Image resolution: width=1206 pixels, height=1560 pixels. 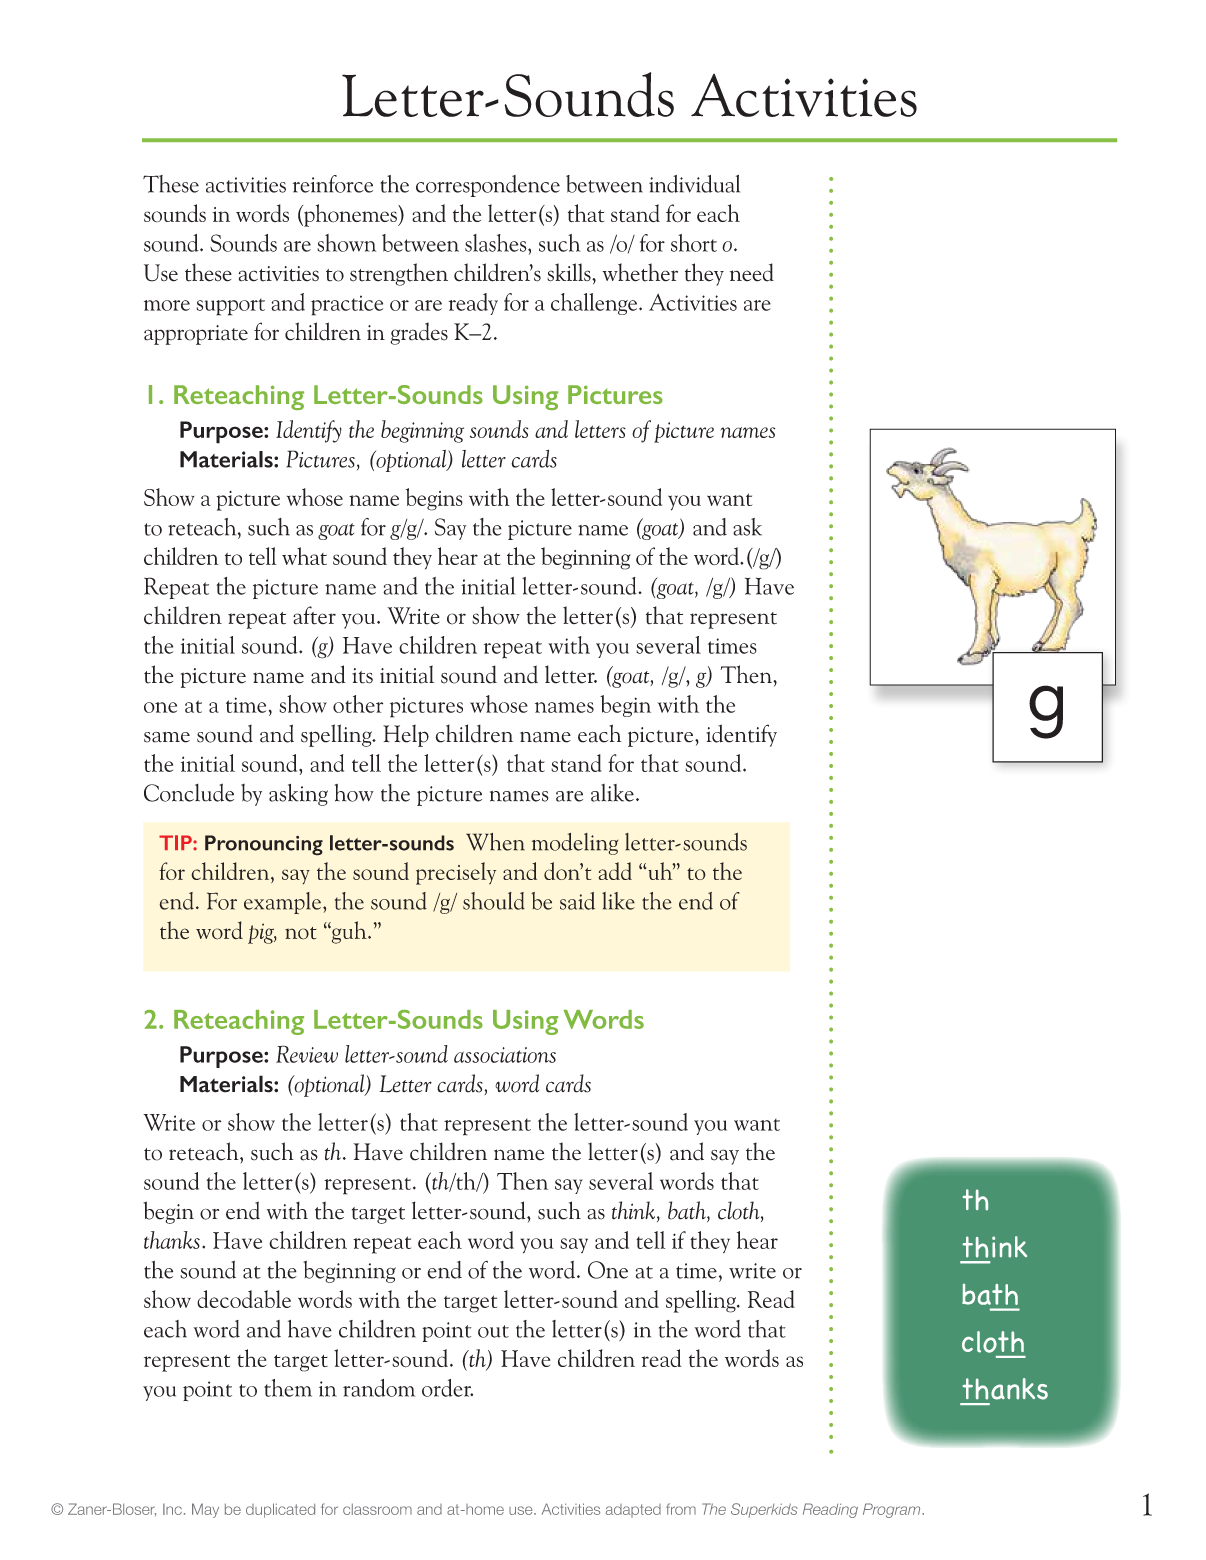 I want to click on adapted, so click(x=633, y=1511).
